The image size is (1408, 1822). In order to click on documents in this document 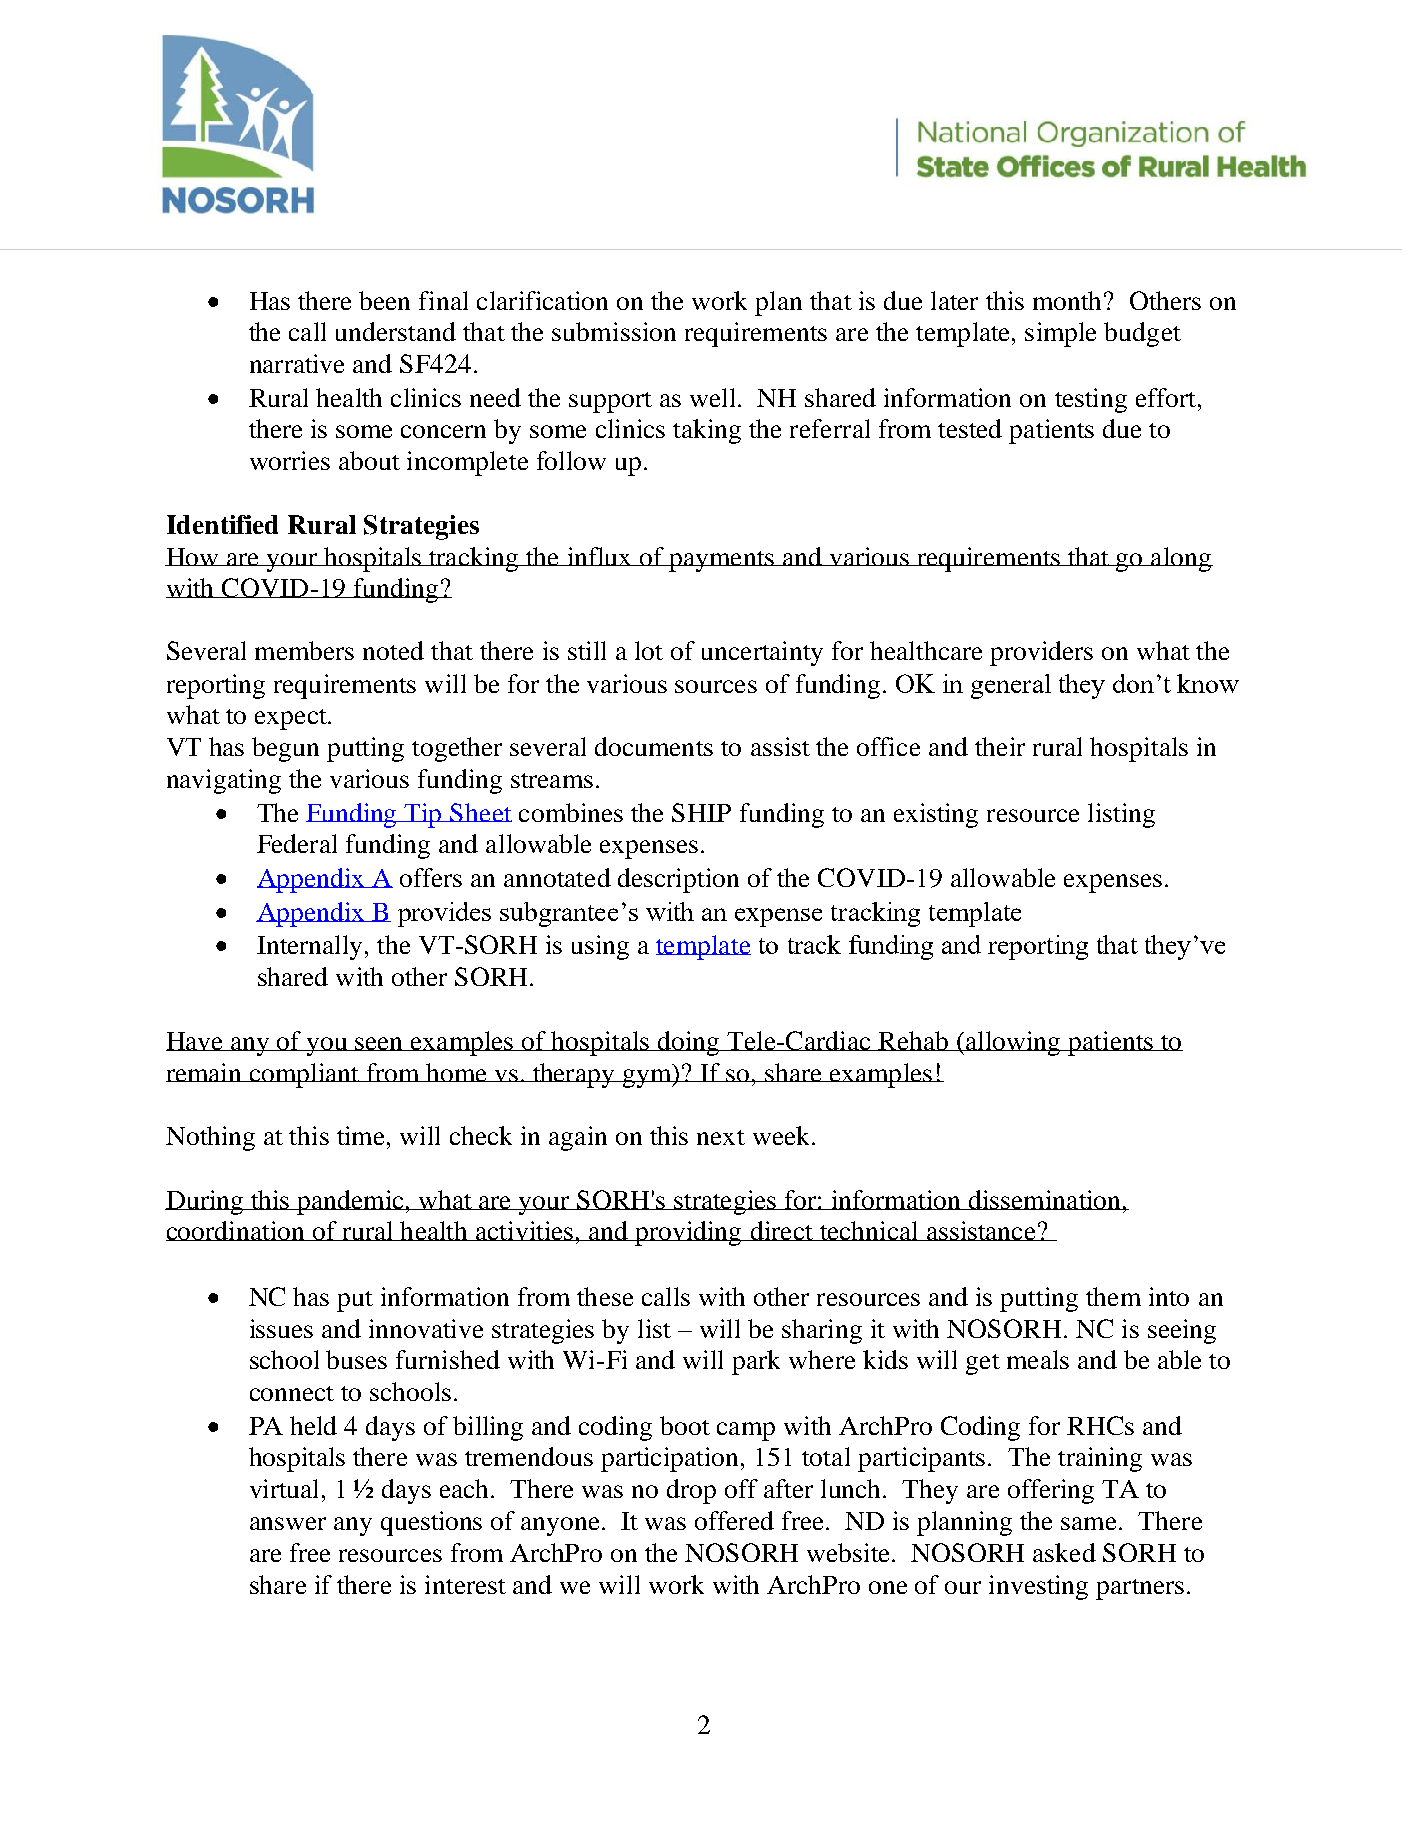, I will do `click(654, 746)`.
